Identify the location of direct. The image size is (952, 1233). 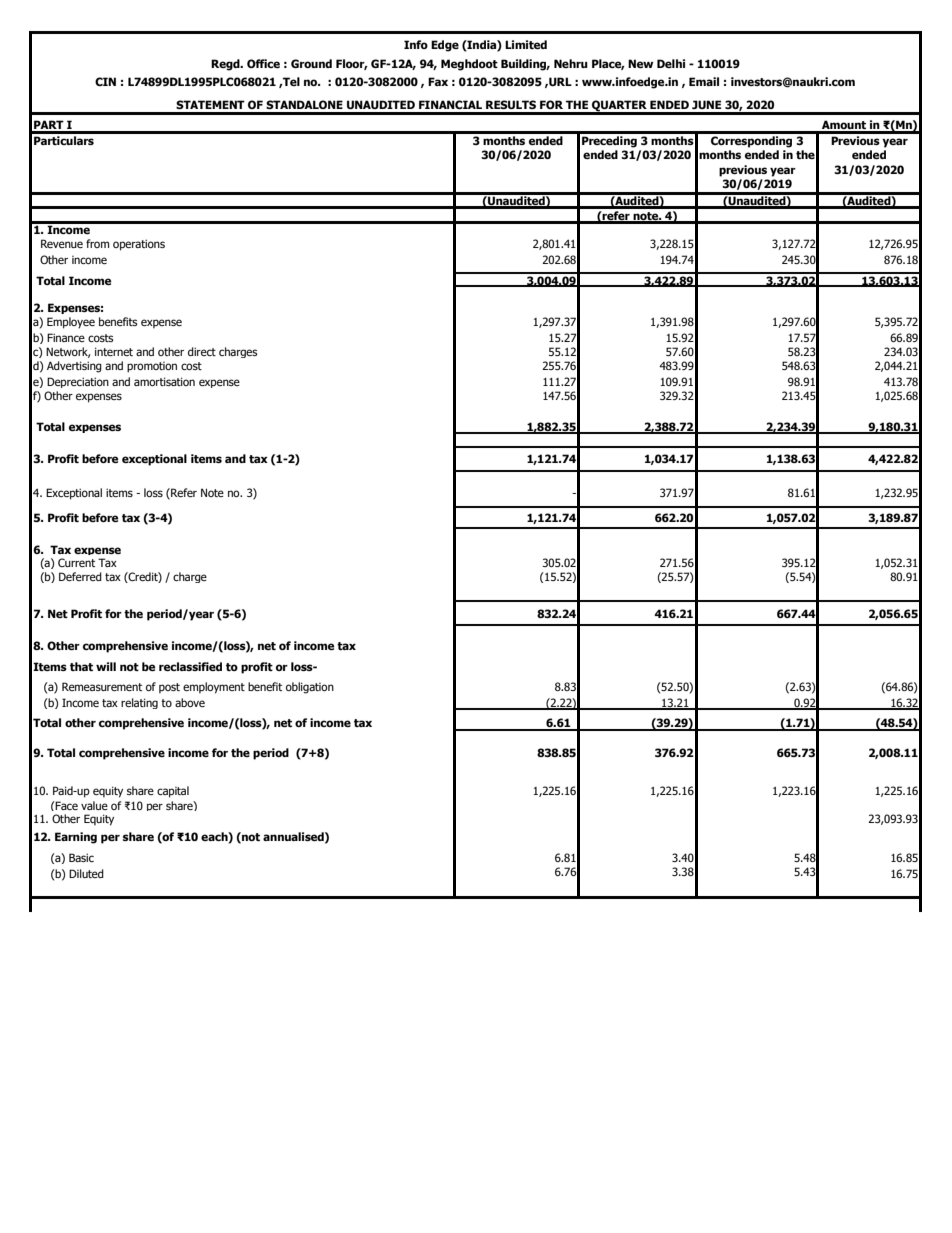
(202, 351).
